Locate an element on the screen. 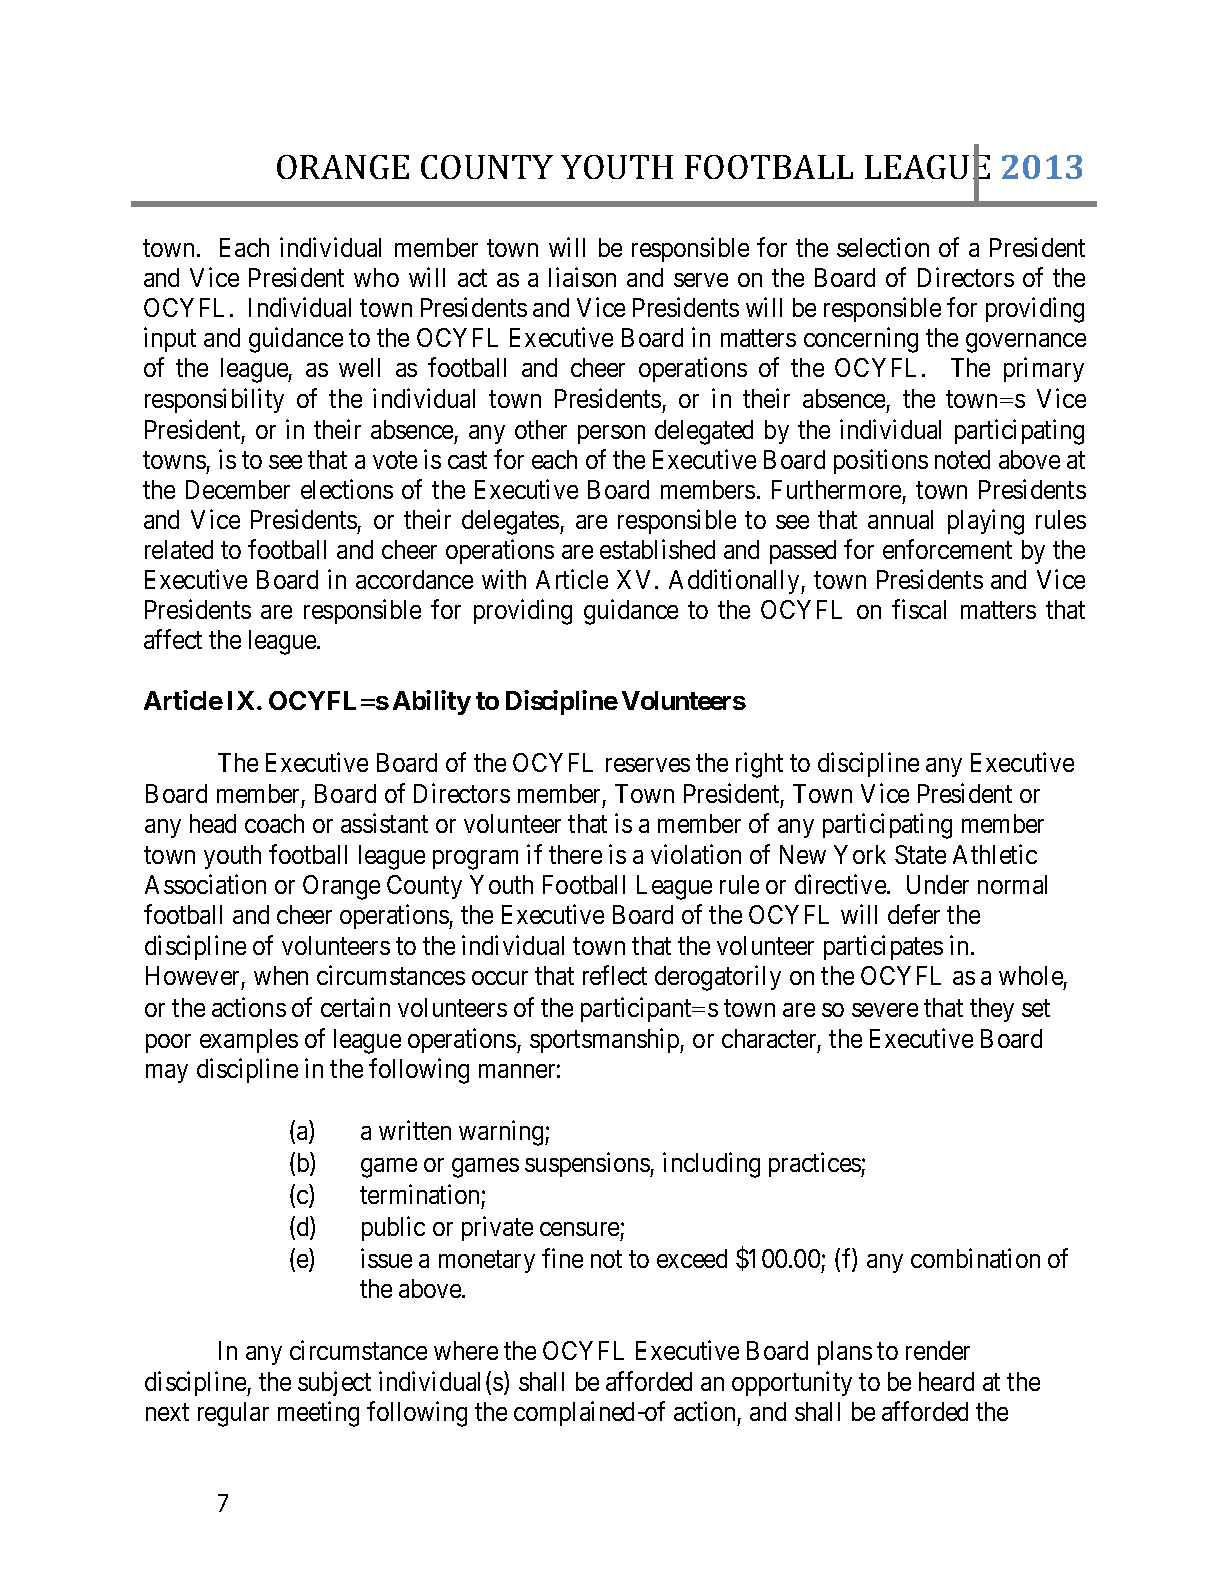  where is located at coordinates (466, 1350).
